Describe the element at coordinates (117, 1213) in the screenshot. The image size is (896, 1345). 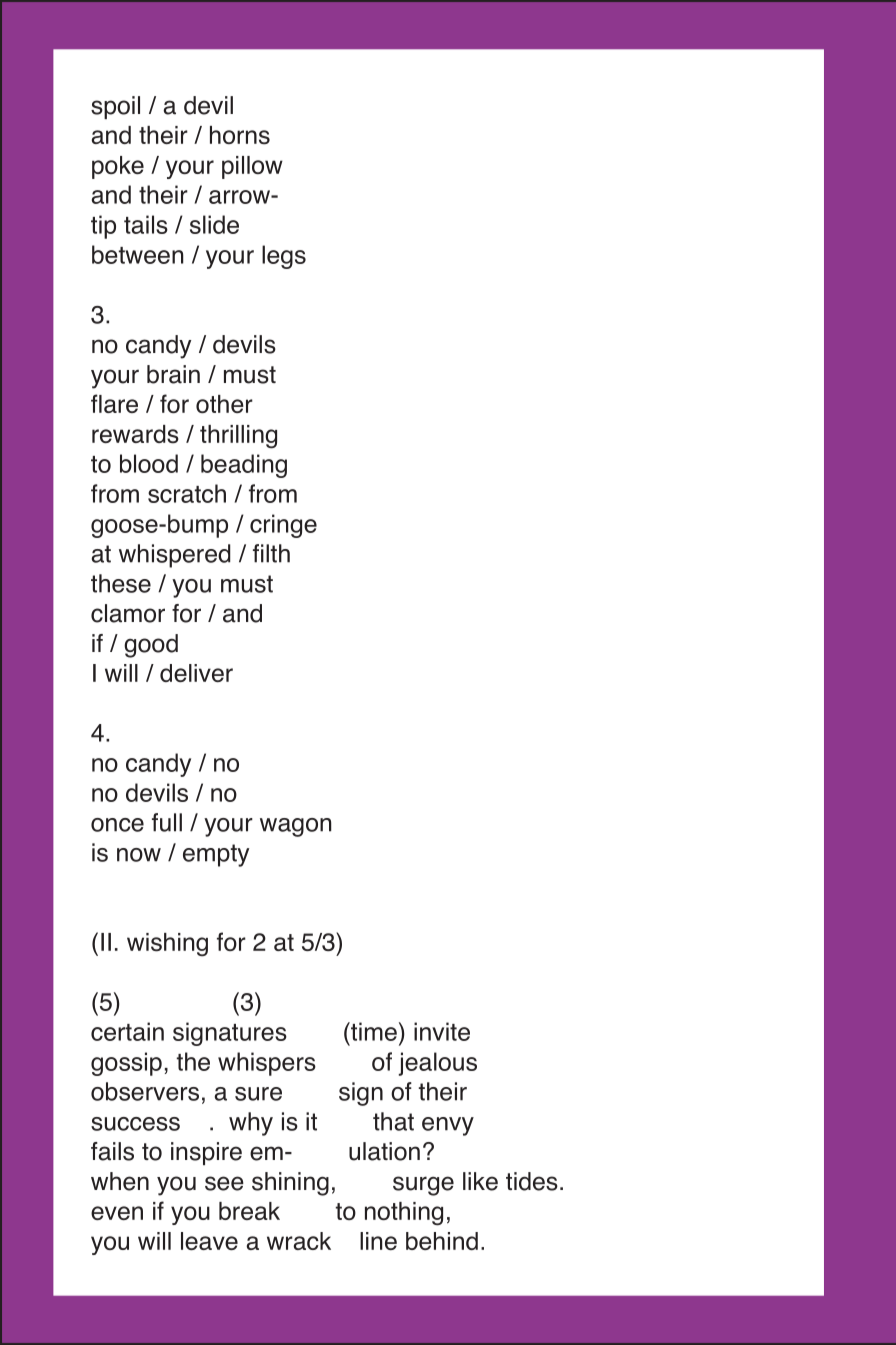
I see `even` at that location.
